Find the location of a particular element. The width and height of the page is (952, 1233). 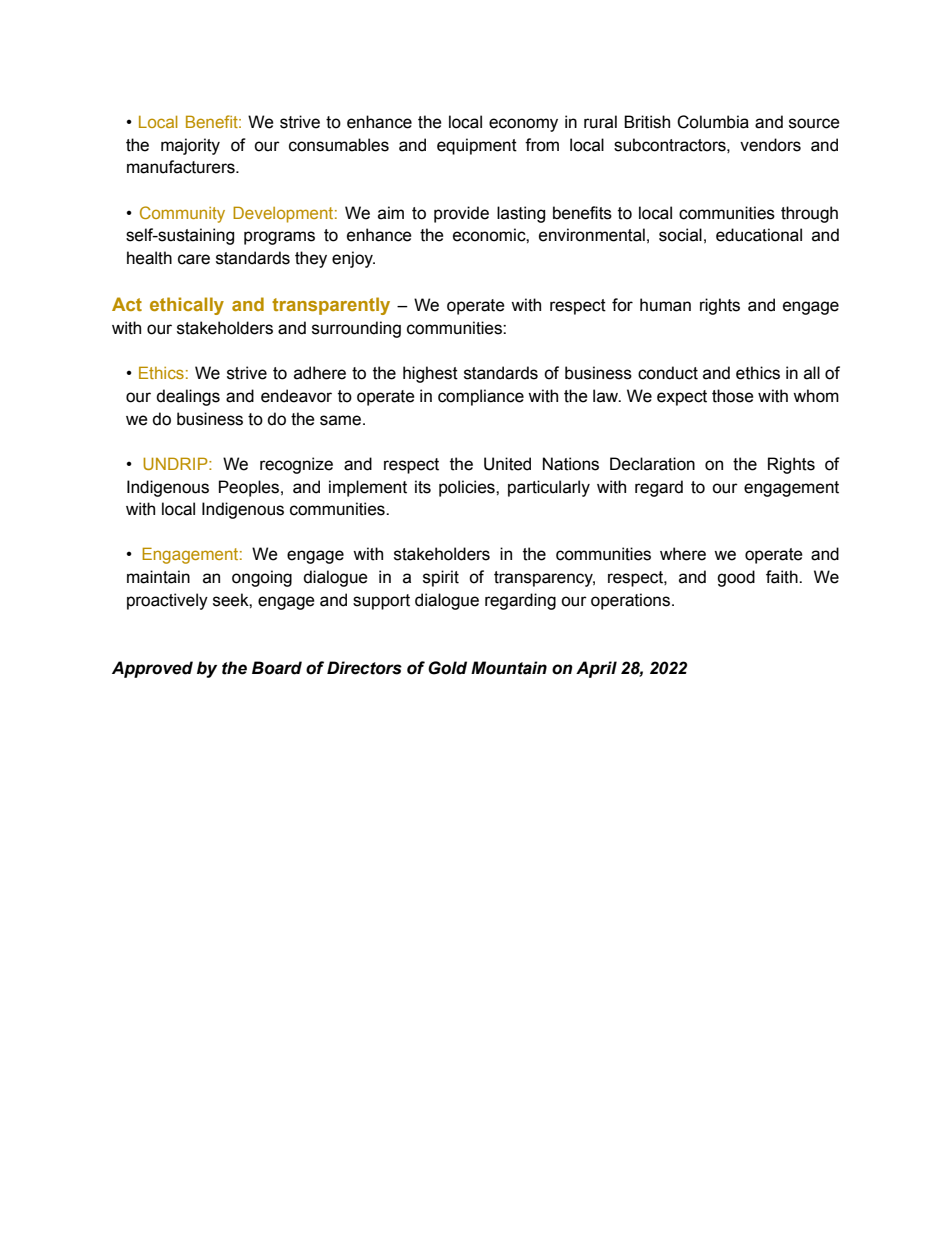

majority is located at coordinates (190, 146).
